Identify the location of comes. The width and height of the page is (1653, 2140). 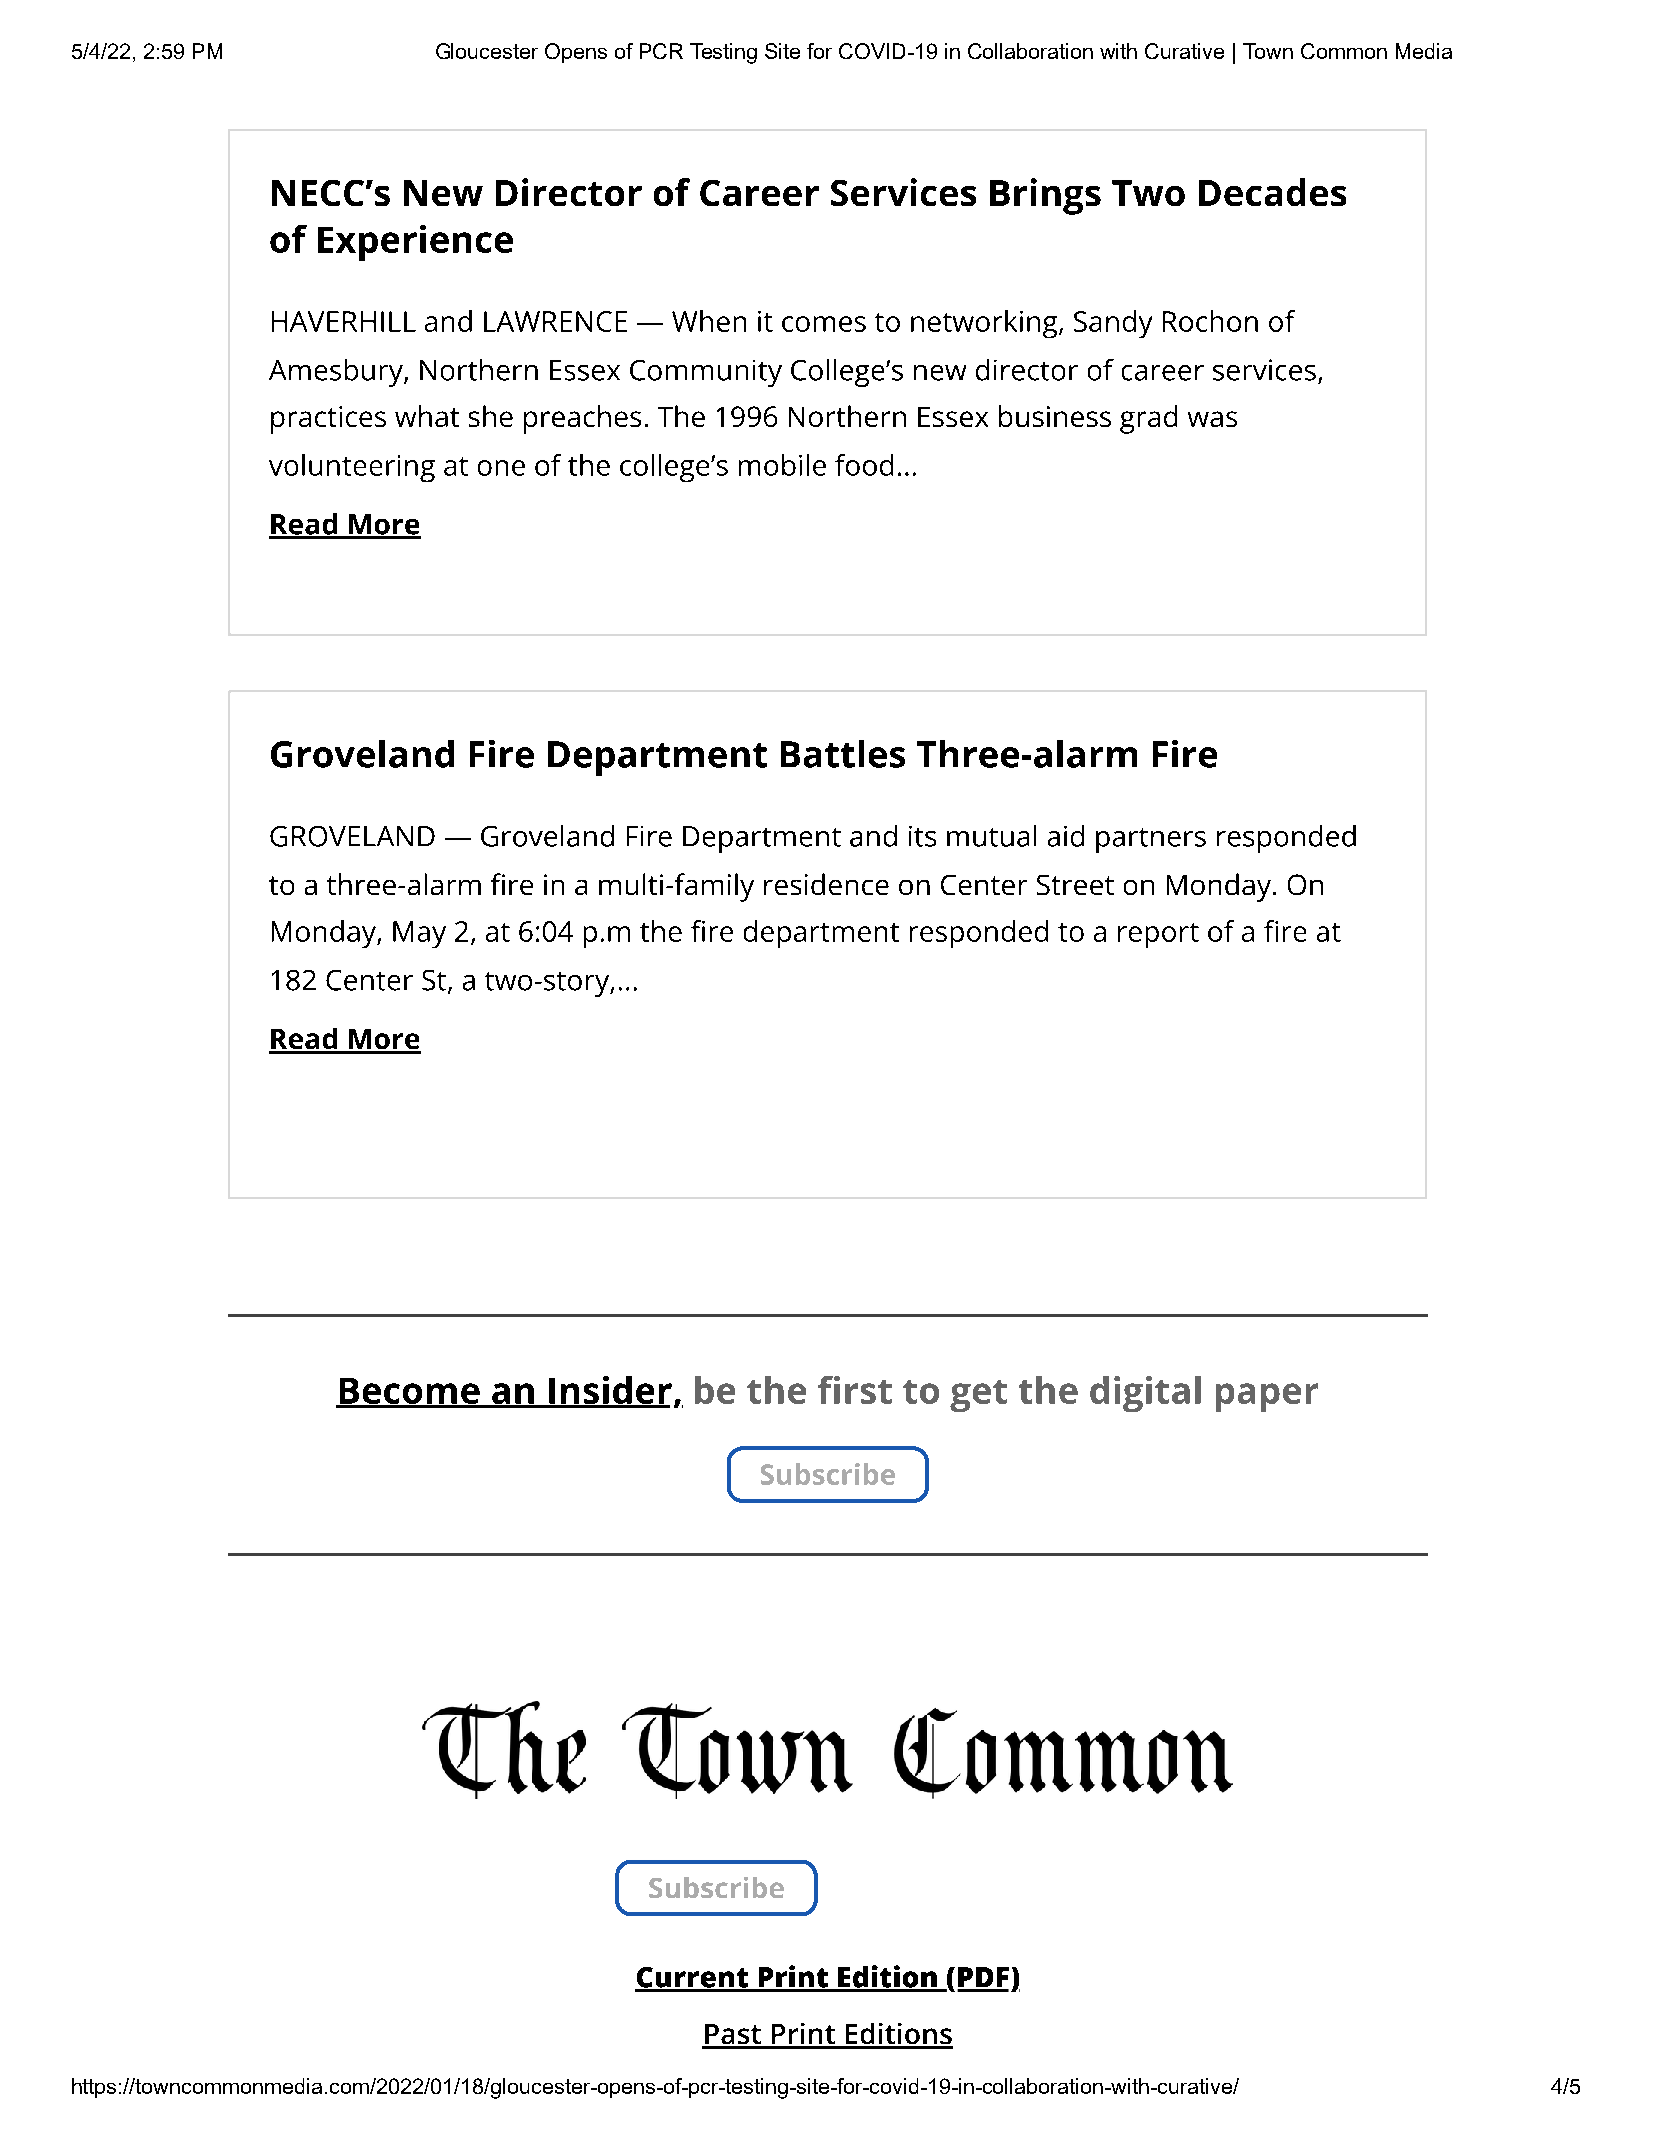
(824, 324).
